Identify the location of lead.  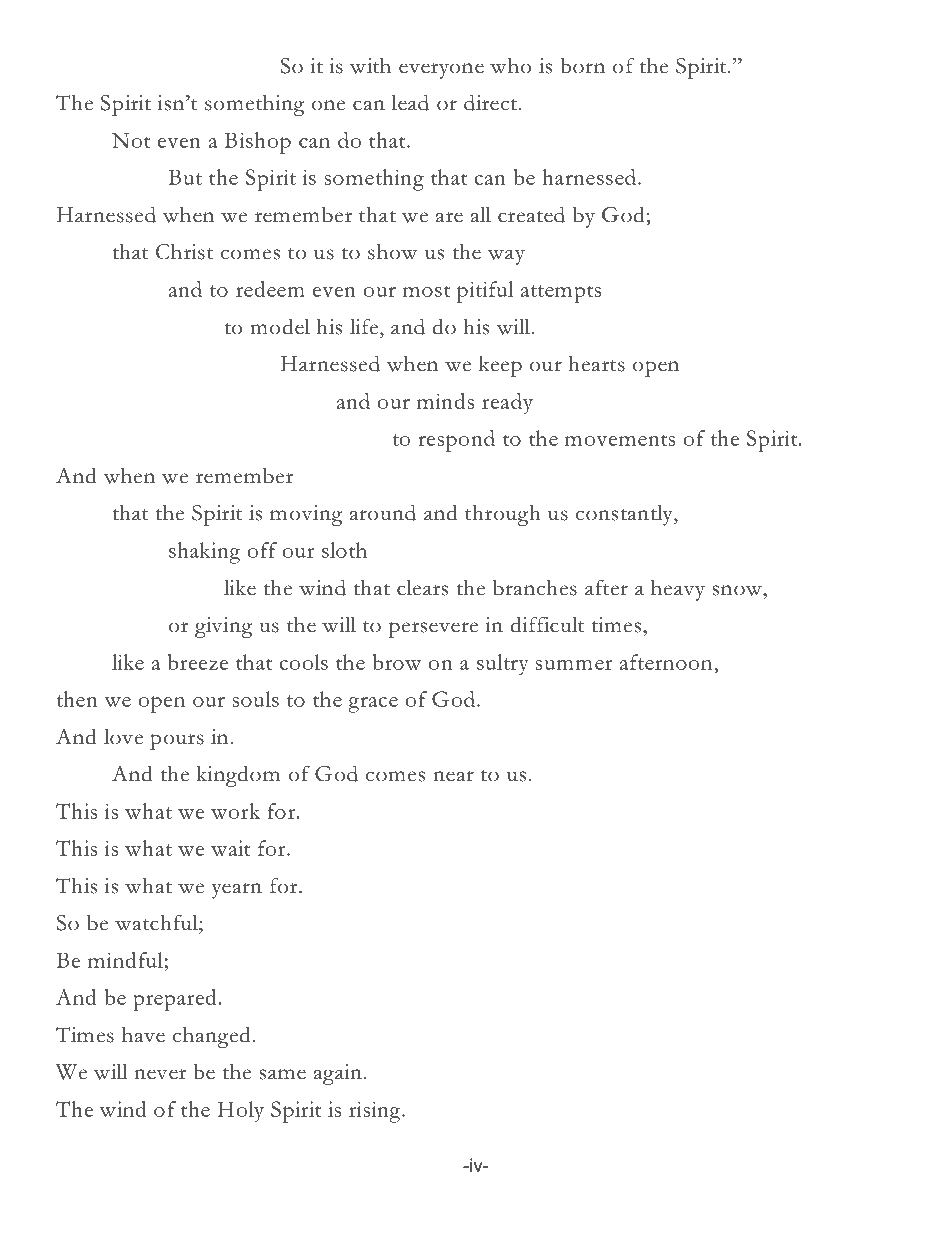
(410, 102).
